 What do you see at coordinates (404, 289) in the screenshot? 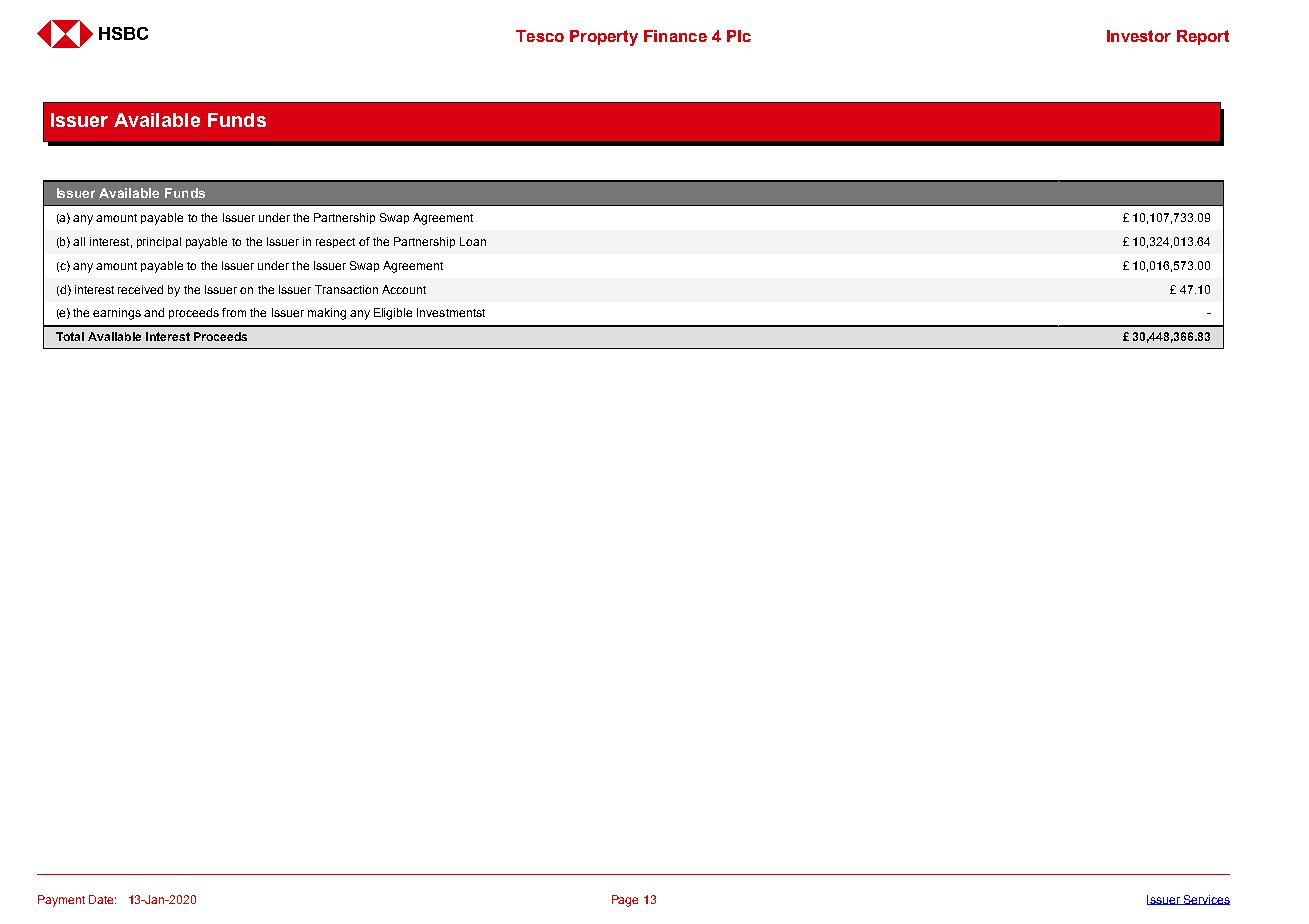
I see `Account` at bounding box center [404, 289].
